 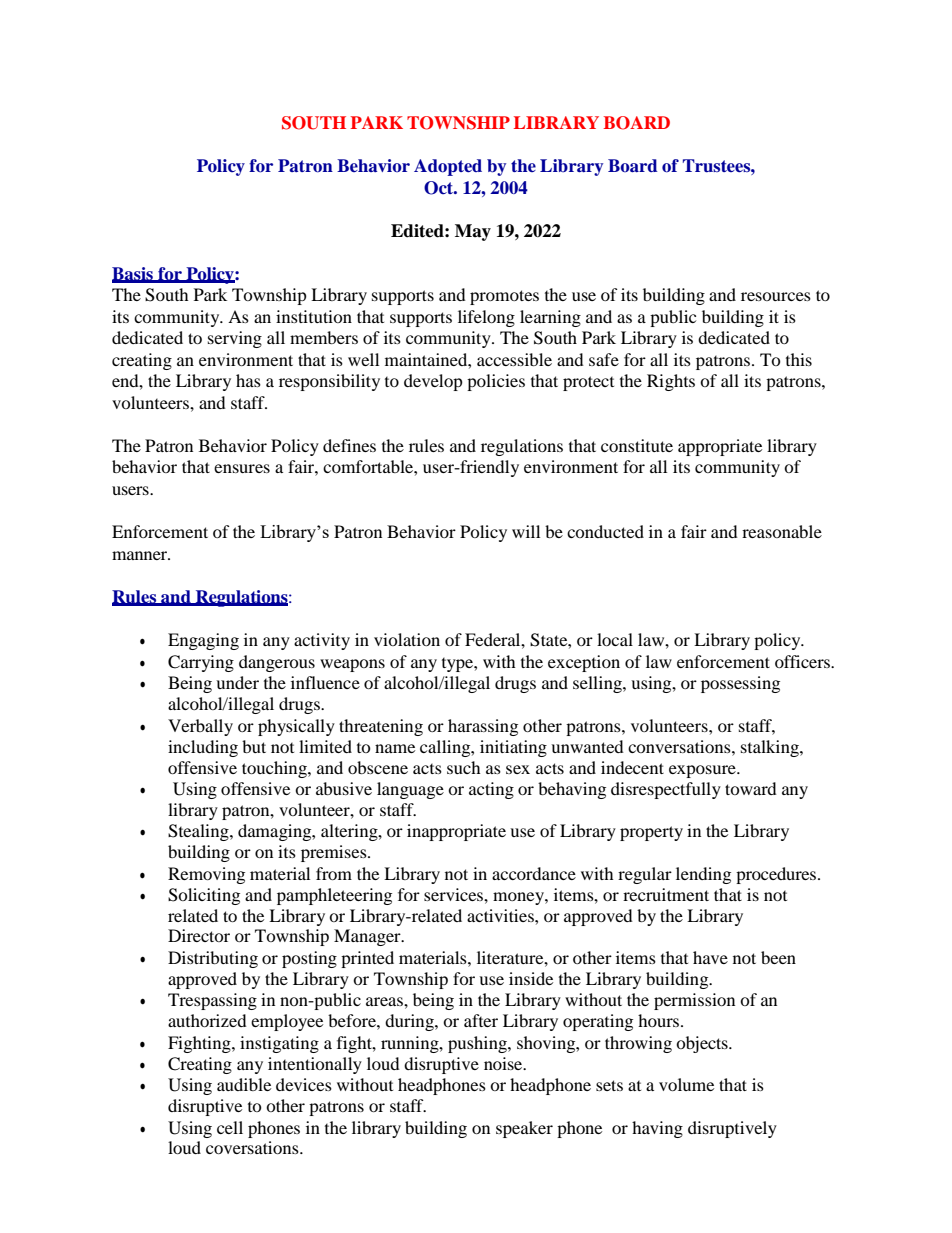 What do you see at coordinates (407, 639) in the image?
I see `violation` at bounding box center [407, 639].
